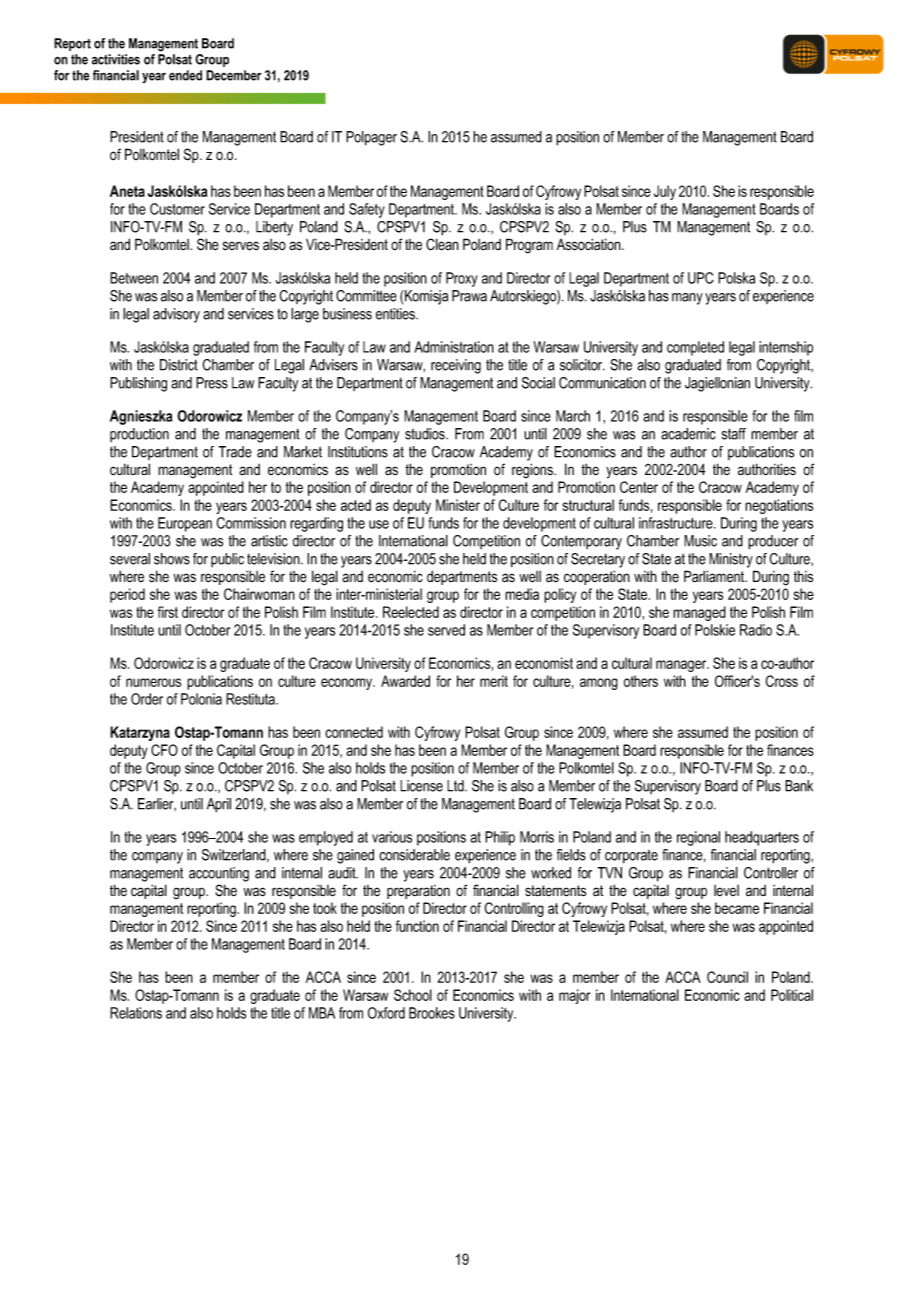 This screenshot has height=1308, width=924. Describe the element at coordinates (185, 75) in the screenshot. I see `ended` at that location.
